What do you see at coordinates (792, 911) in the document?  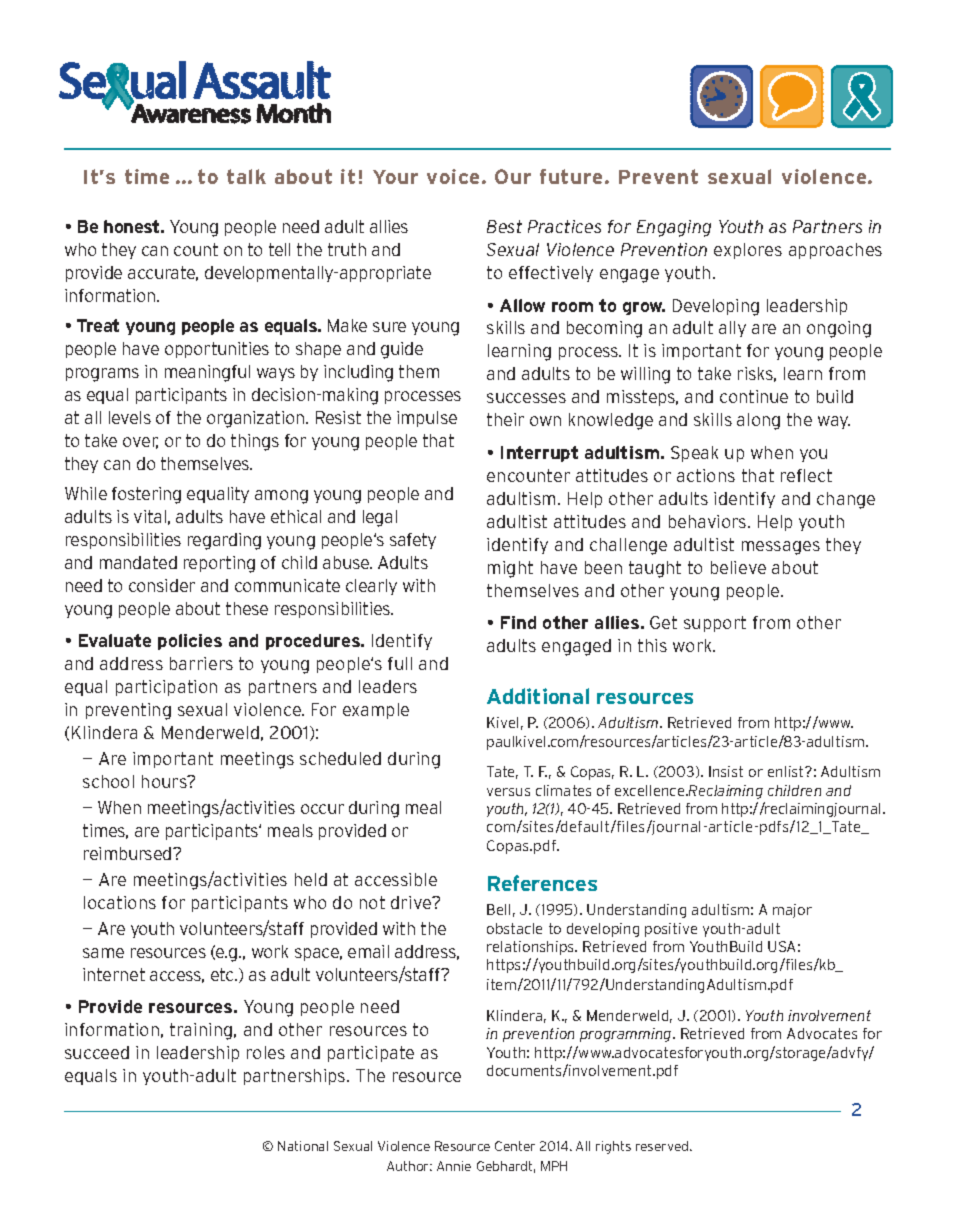 I see `major` at bounding box center [792, 911].
